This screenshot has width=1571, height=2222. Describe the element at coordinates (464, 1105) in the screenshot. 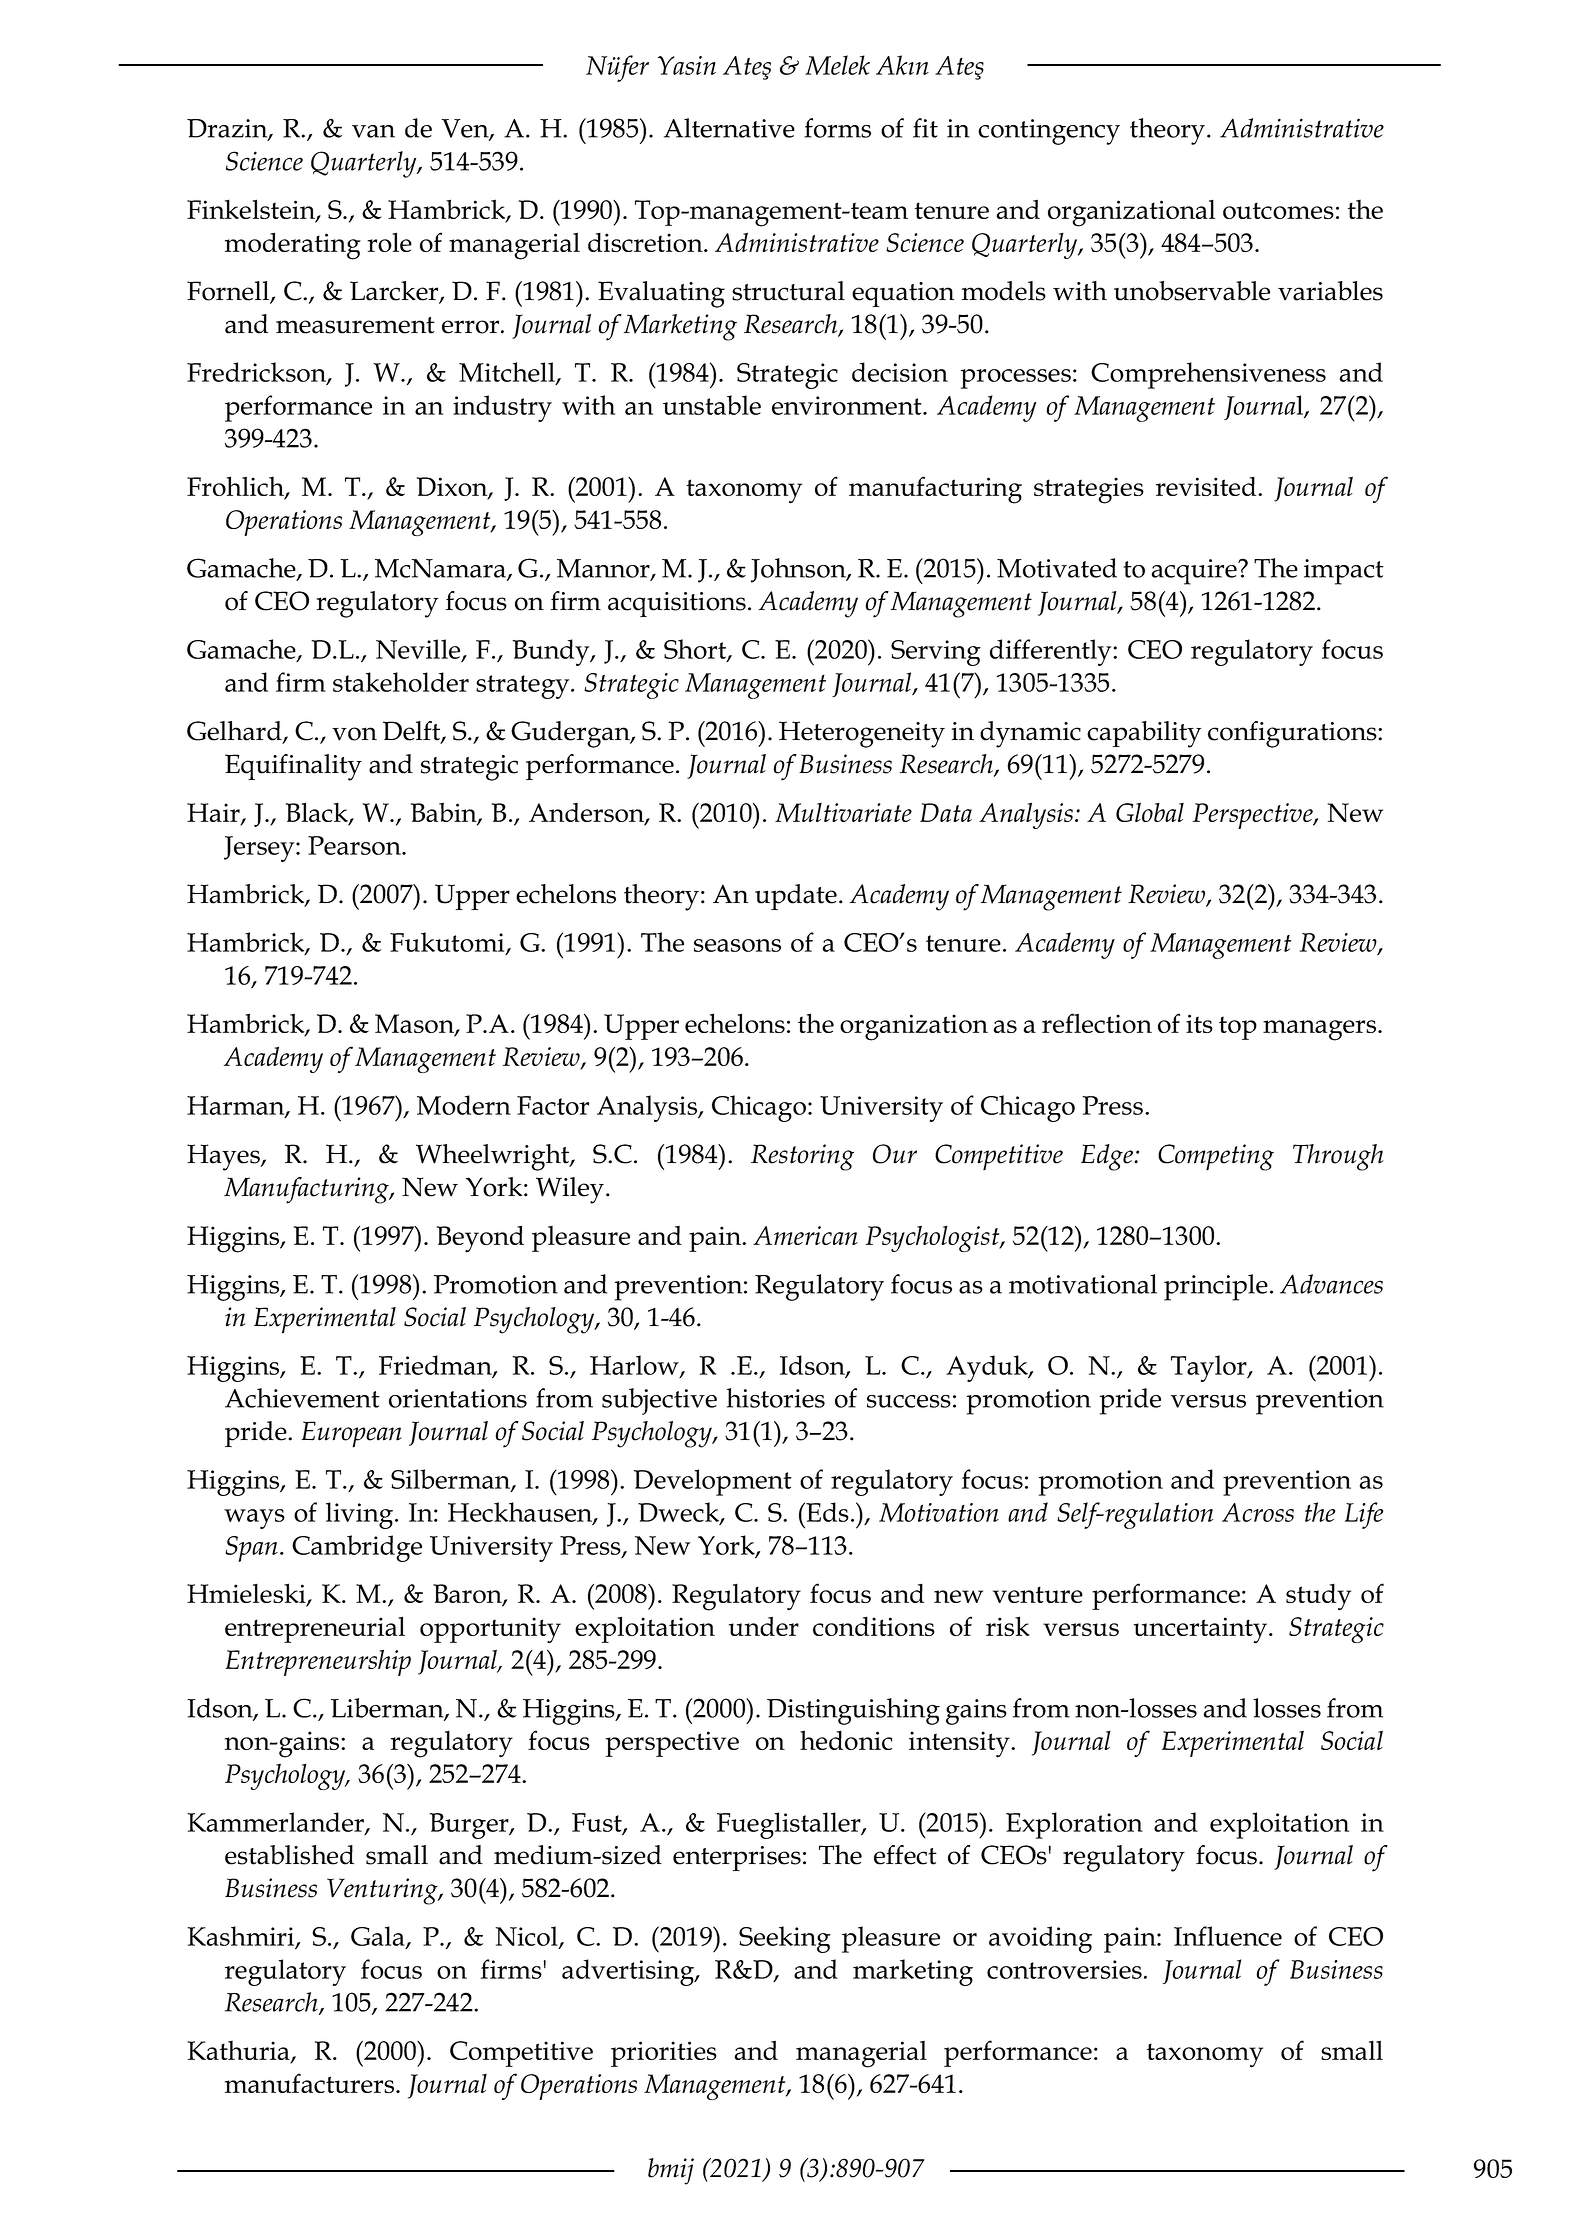

I see `Modern` at that location.
